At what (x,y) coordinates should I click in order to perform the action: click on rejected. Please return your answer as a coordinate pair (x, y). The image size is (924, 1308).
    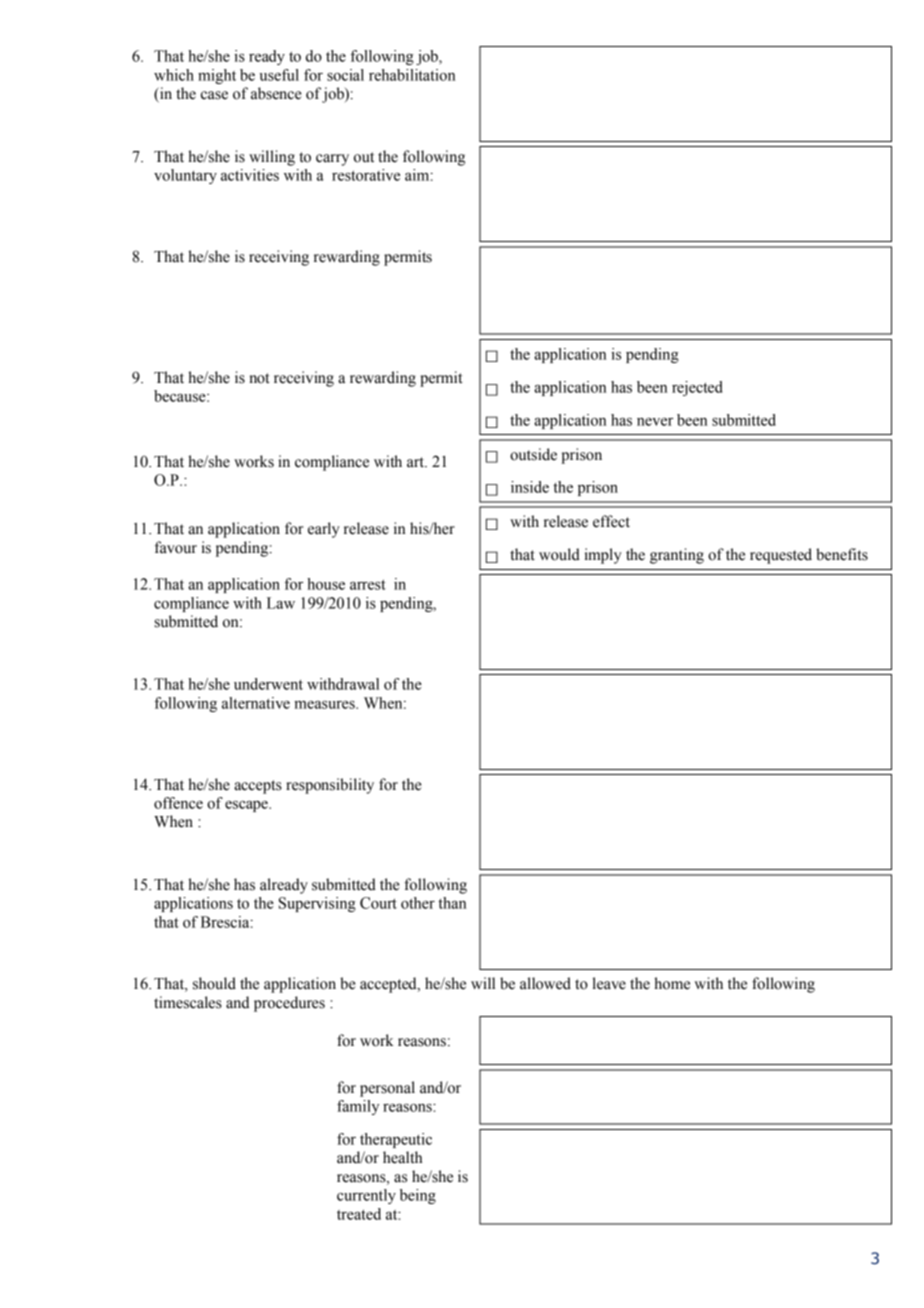
    Looking at the image, I should click on (697, 388).
